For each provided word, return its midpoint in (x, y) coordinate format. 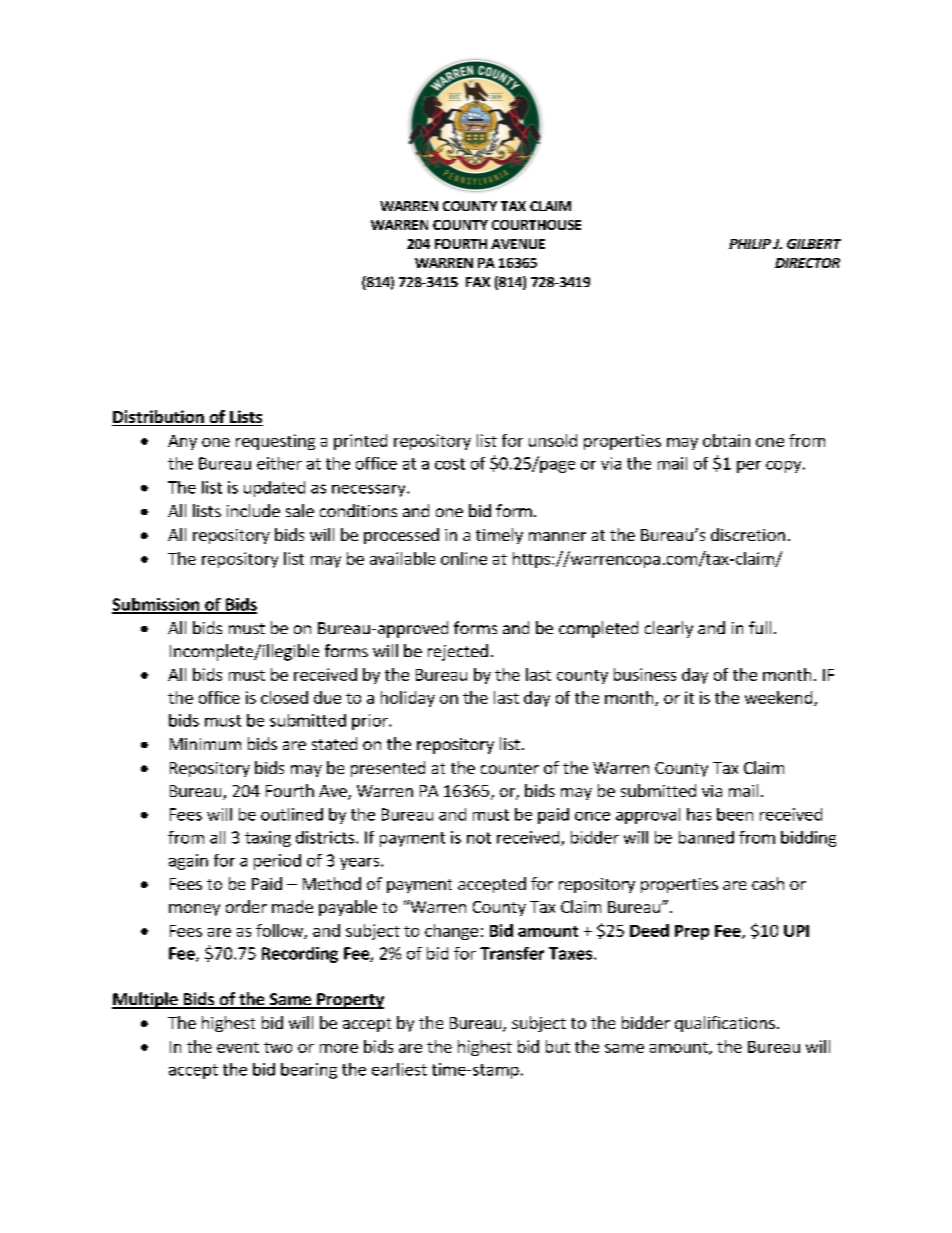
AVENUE (518, 244)
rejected (458, 652)
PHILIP (750, 244)
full (760, 627)
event (238, 1047)
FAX (478, 282)
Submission (157, 605)
